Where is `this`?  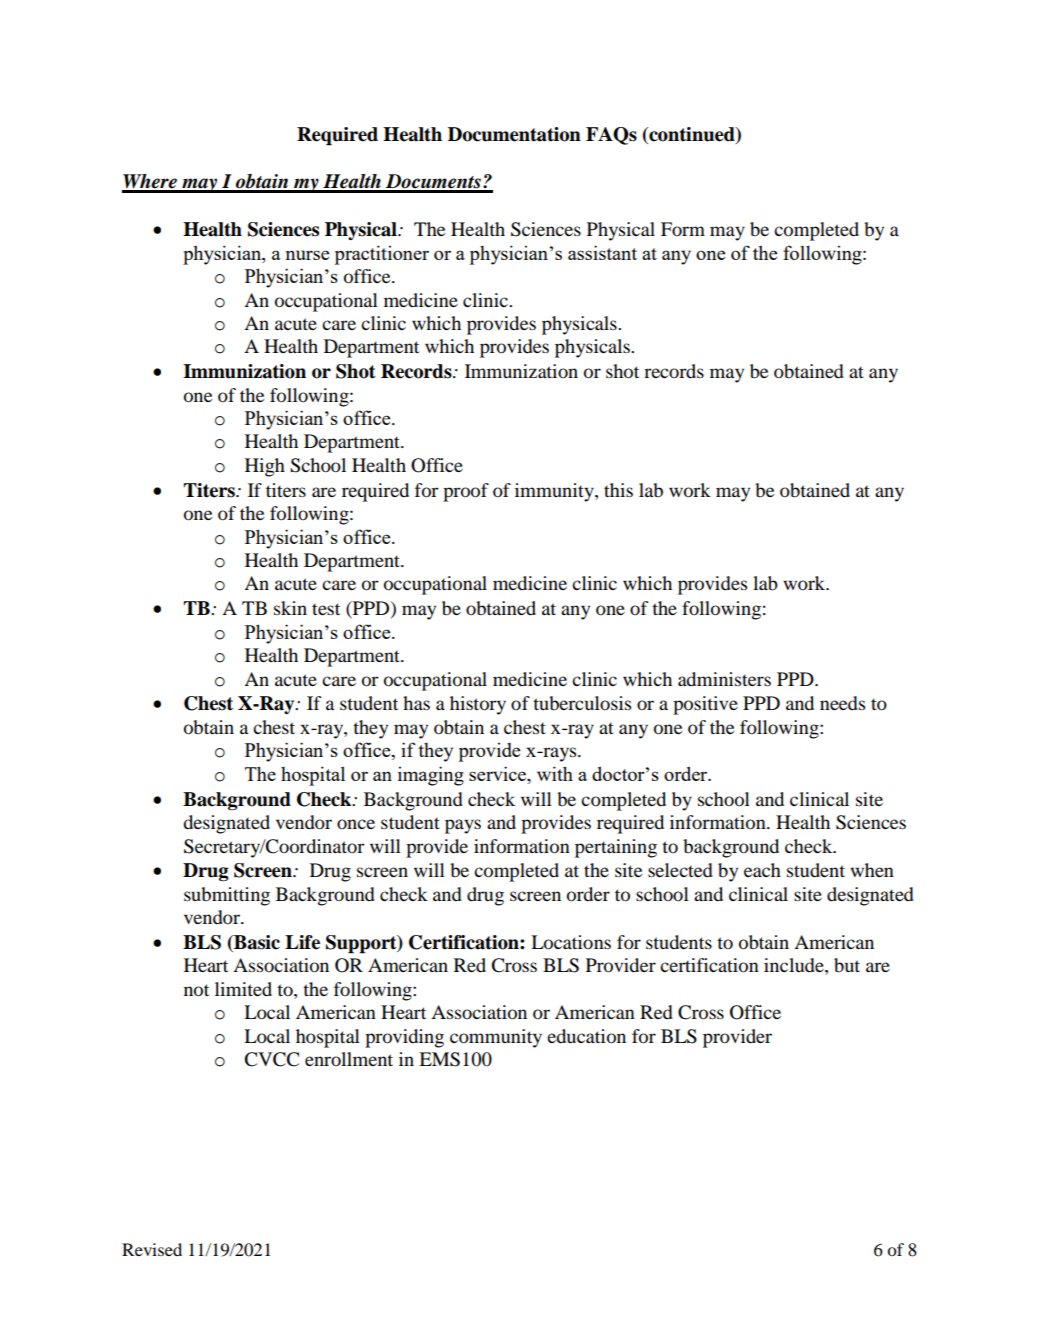 this is located at coordinates (618, 490).
